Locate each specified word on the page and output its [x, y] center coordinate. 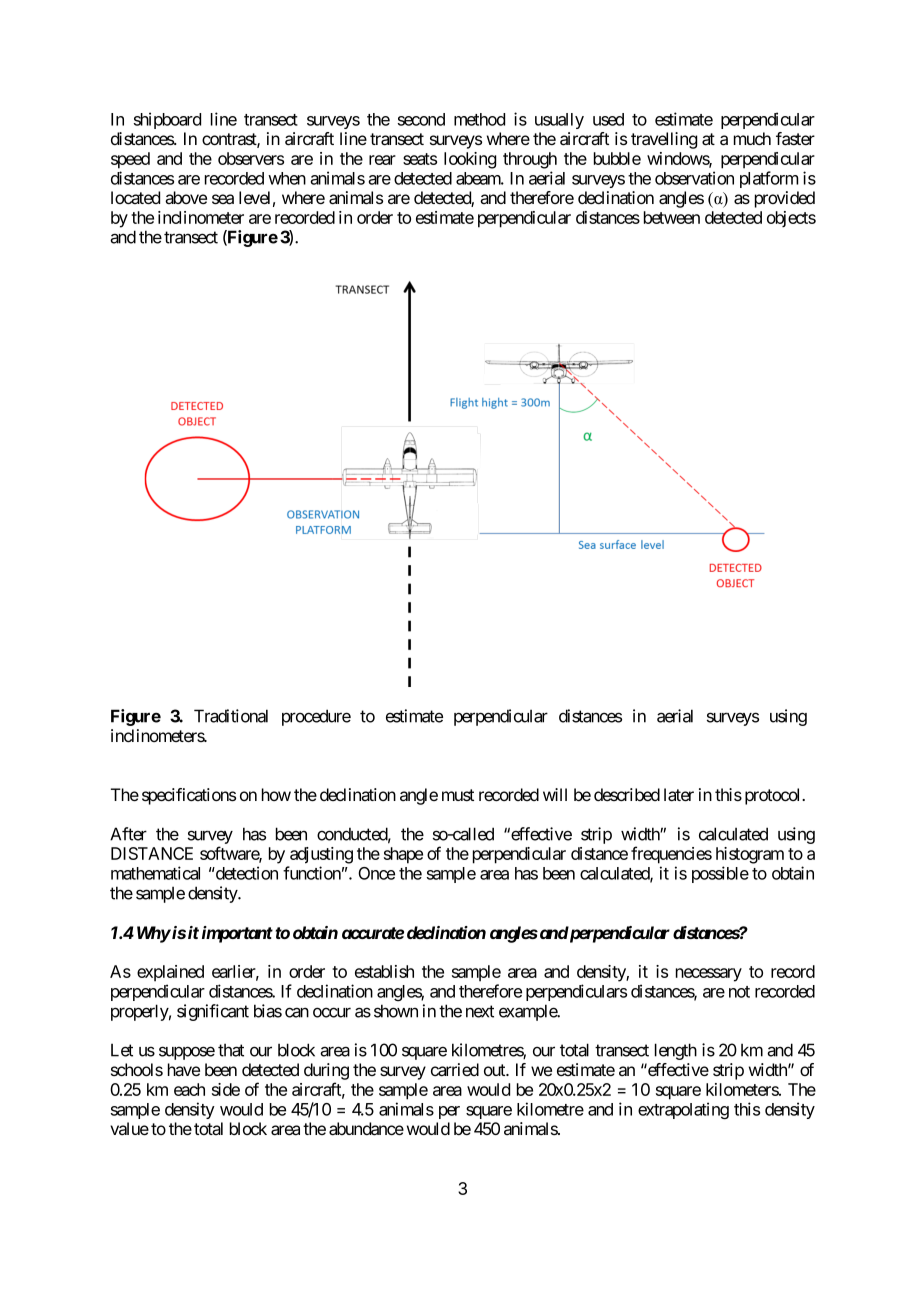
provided [785, 199]
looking [470, 160]
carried [455, 1070]
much [752, 138]
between [672, 217]
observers [251, 158]
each [189, 1089]
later [679, 795]
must [458, 795]
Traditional [231, 716]
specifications [189, 796]
